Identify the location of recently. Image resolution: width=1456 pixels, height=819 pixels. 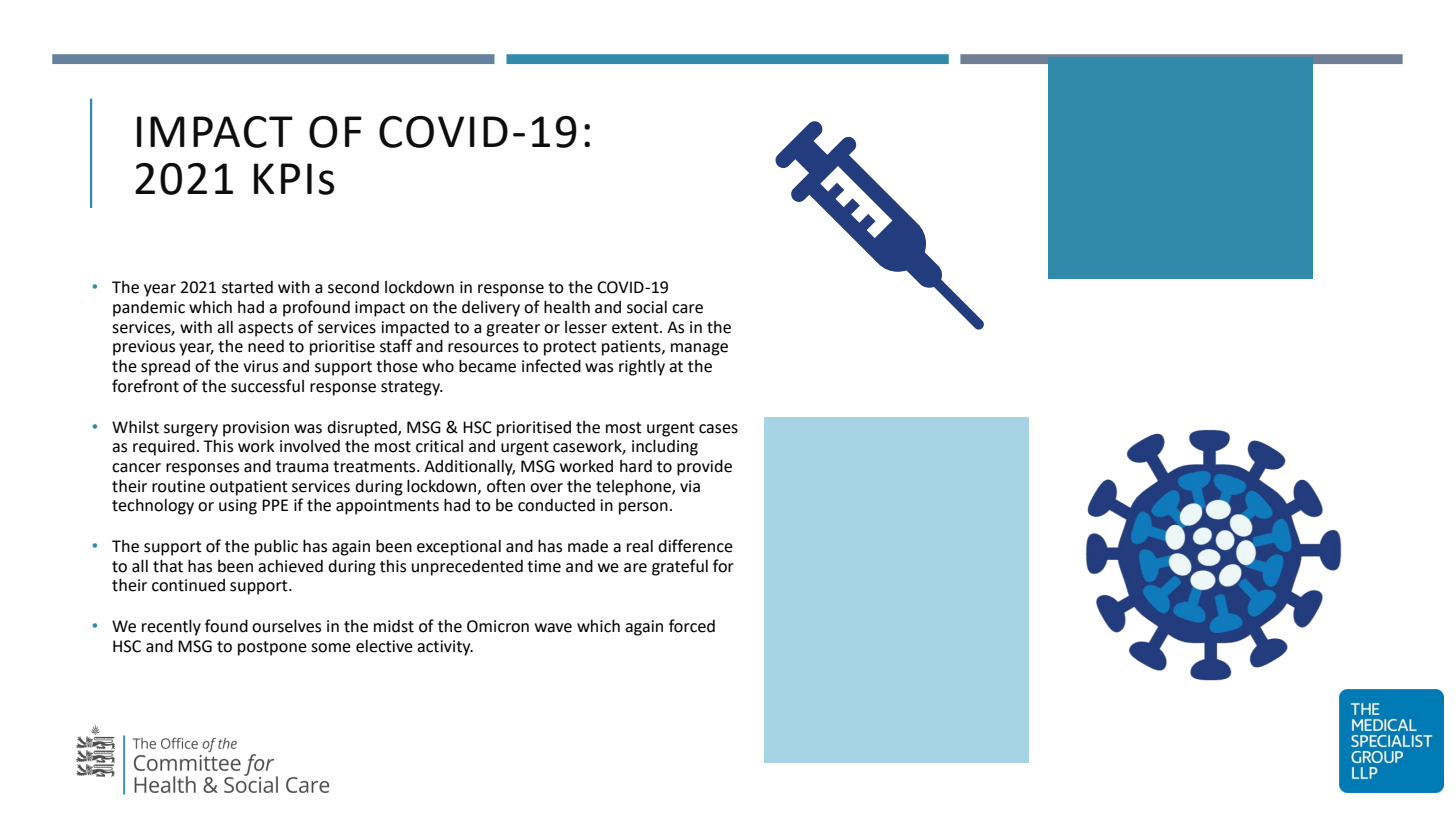
(171, 627).
